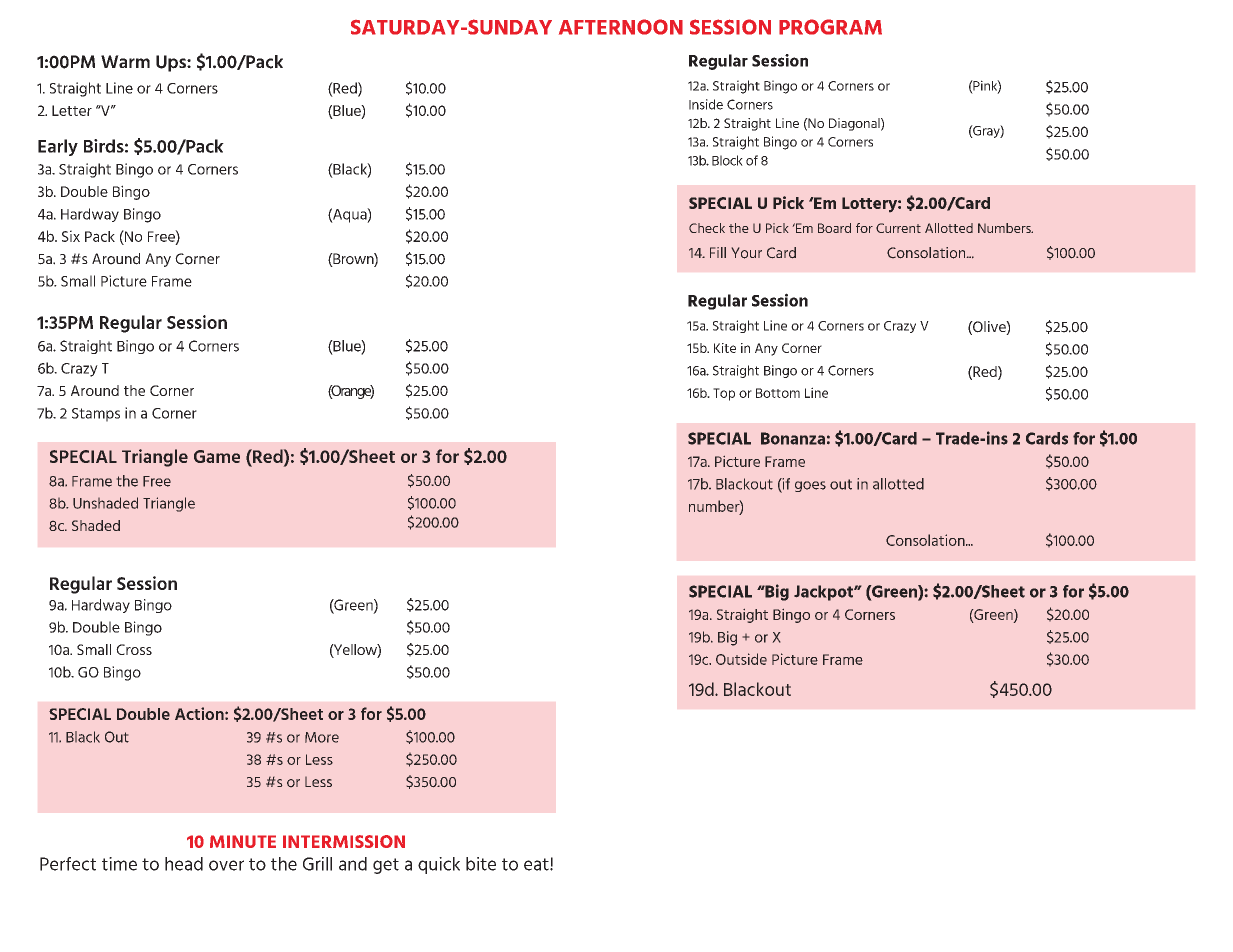  I want to click on Kite, so click(725, 348).
